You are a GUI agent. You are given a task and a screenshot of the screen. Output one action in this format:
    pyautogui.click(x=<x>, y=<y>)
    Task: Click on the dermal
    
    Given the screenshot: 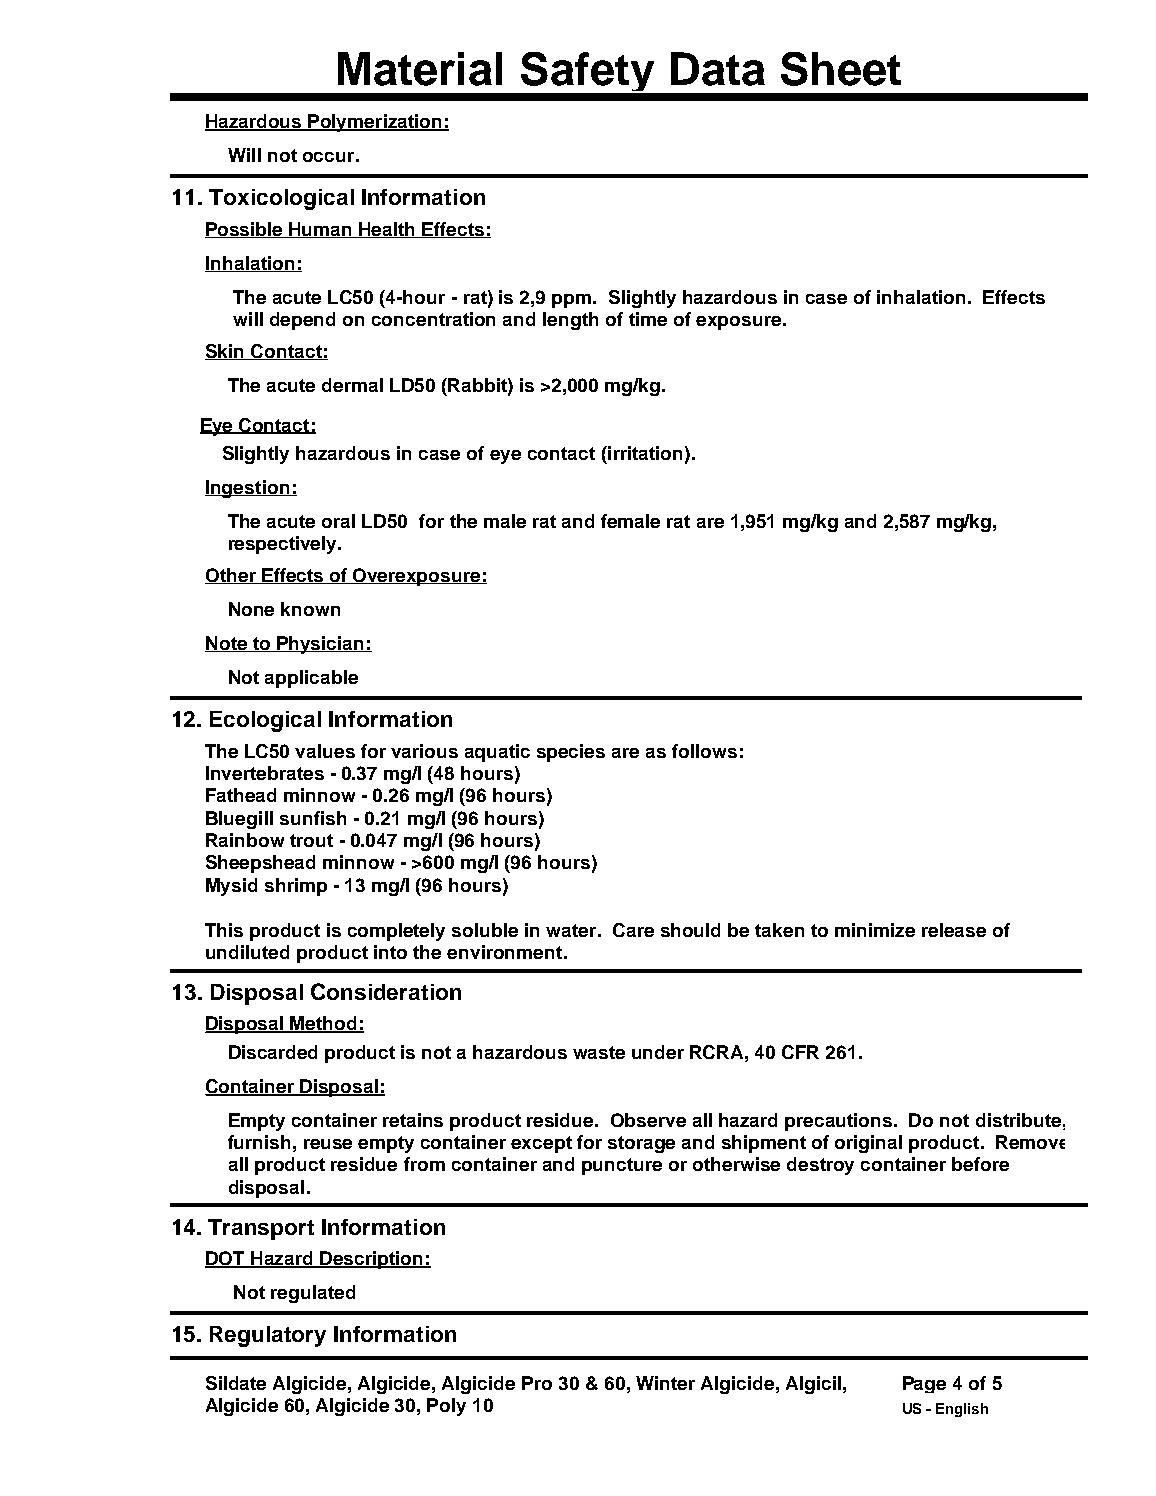 What is the action you would take?
    pyautogui.click(x=352, y=385)
